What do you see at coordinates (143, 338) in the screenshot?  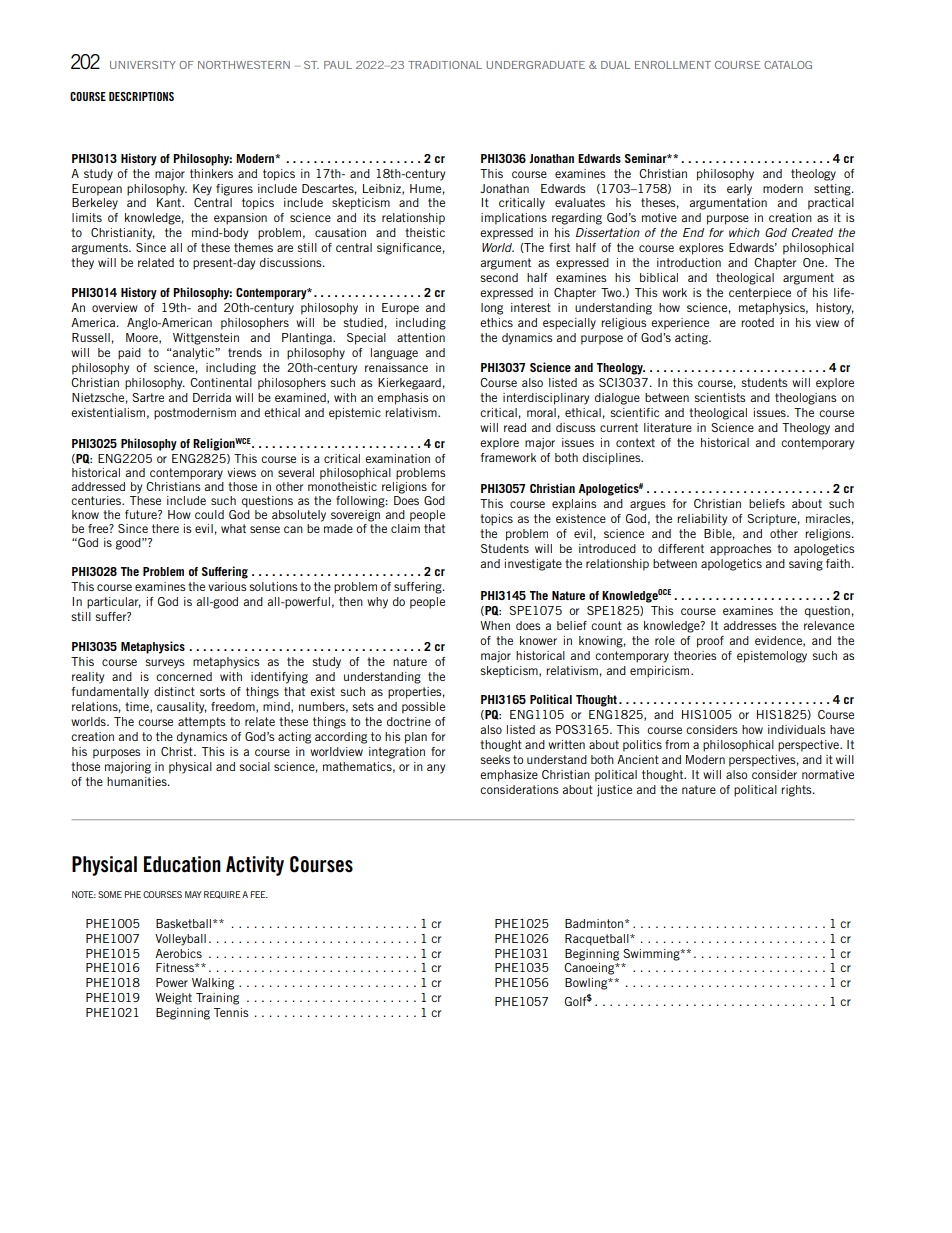 I see `Moore` at bounding box center [143, 338].
